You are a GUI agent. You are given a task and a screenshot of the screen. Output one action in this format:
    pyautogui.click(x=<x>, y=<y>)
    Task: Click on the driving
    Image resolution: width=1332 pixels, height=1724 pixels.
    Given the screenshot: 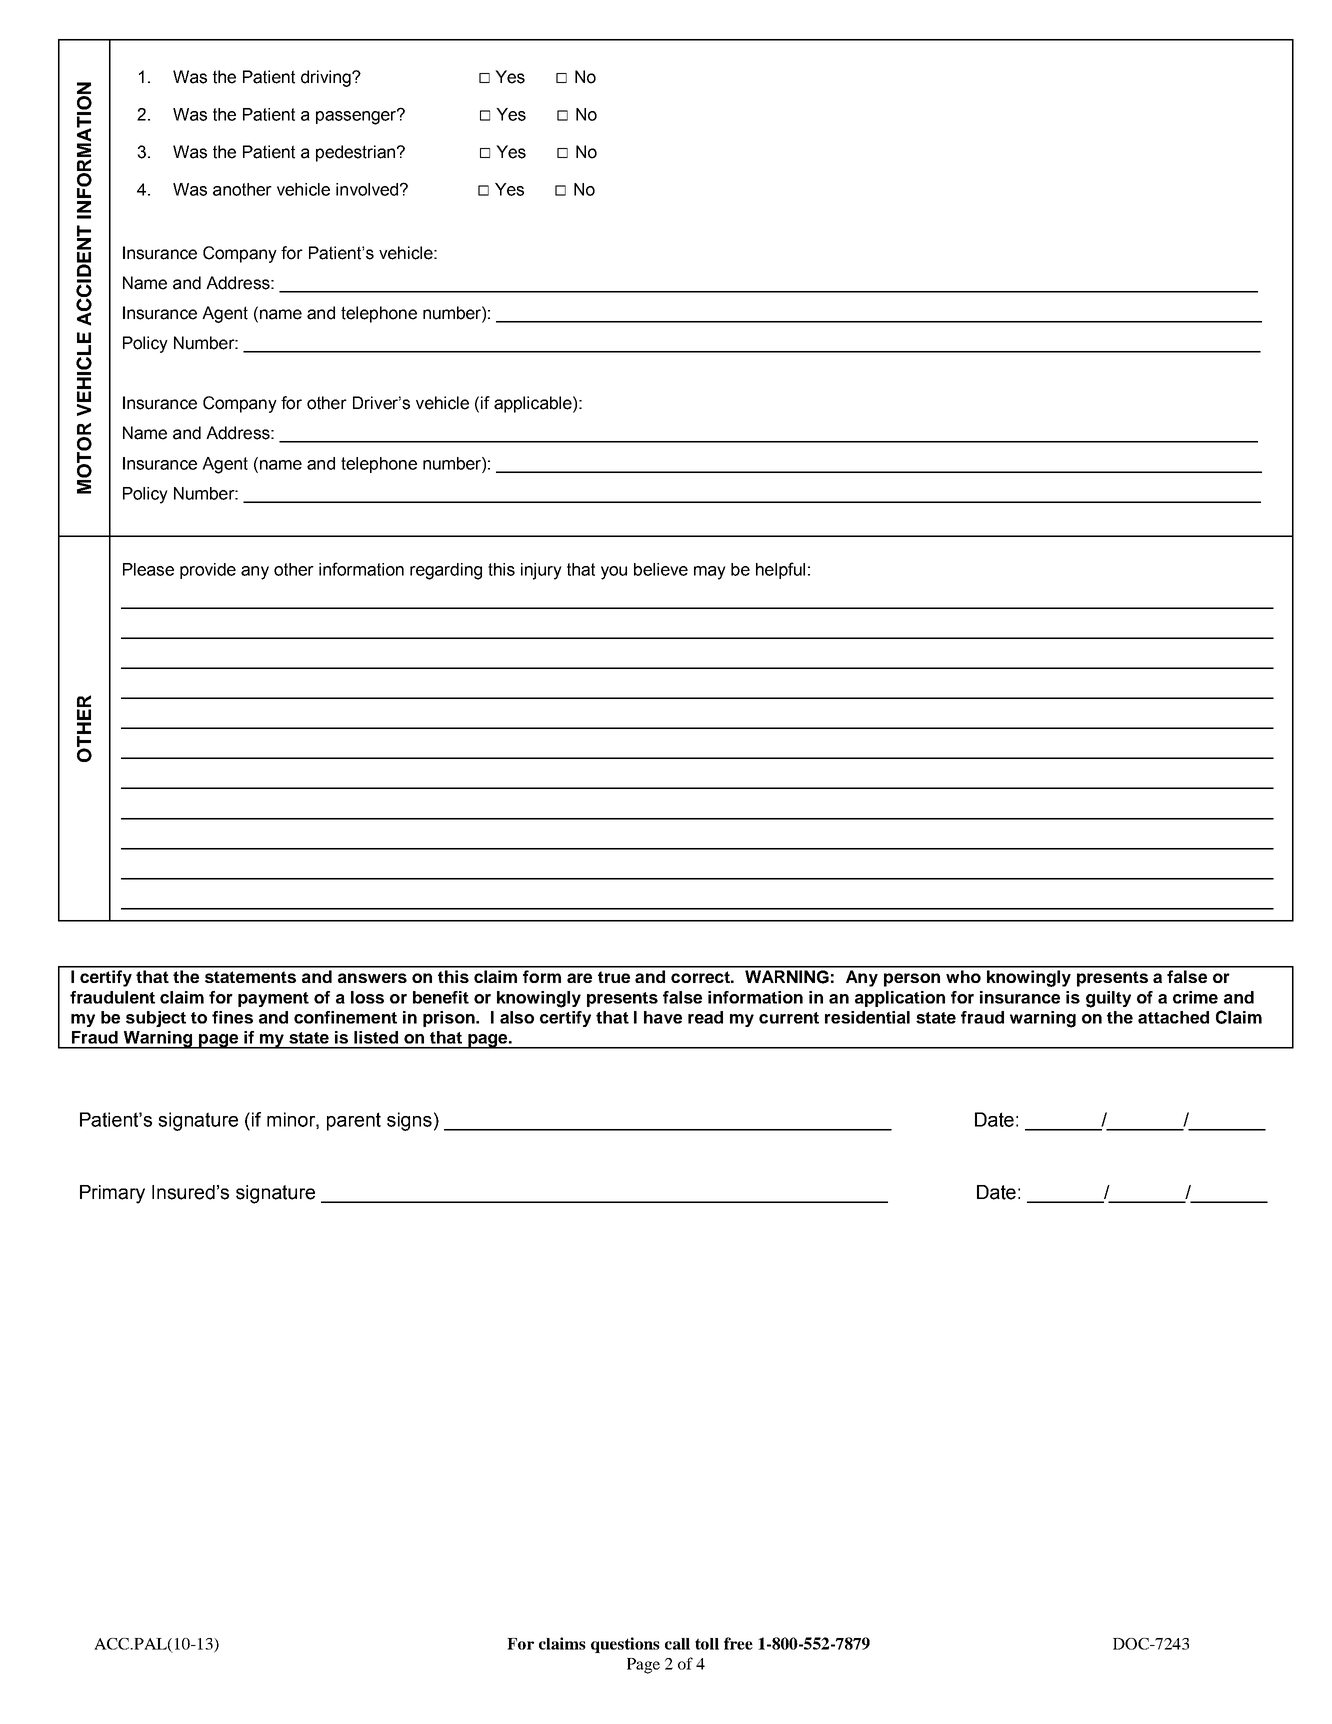 What is the action you would take?
    pyautogui.click(x=327, y=78)
